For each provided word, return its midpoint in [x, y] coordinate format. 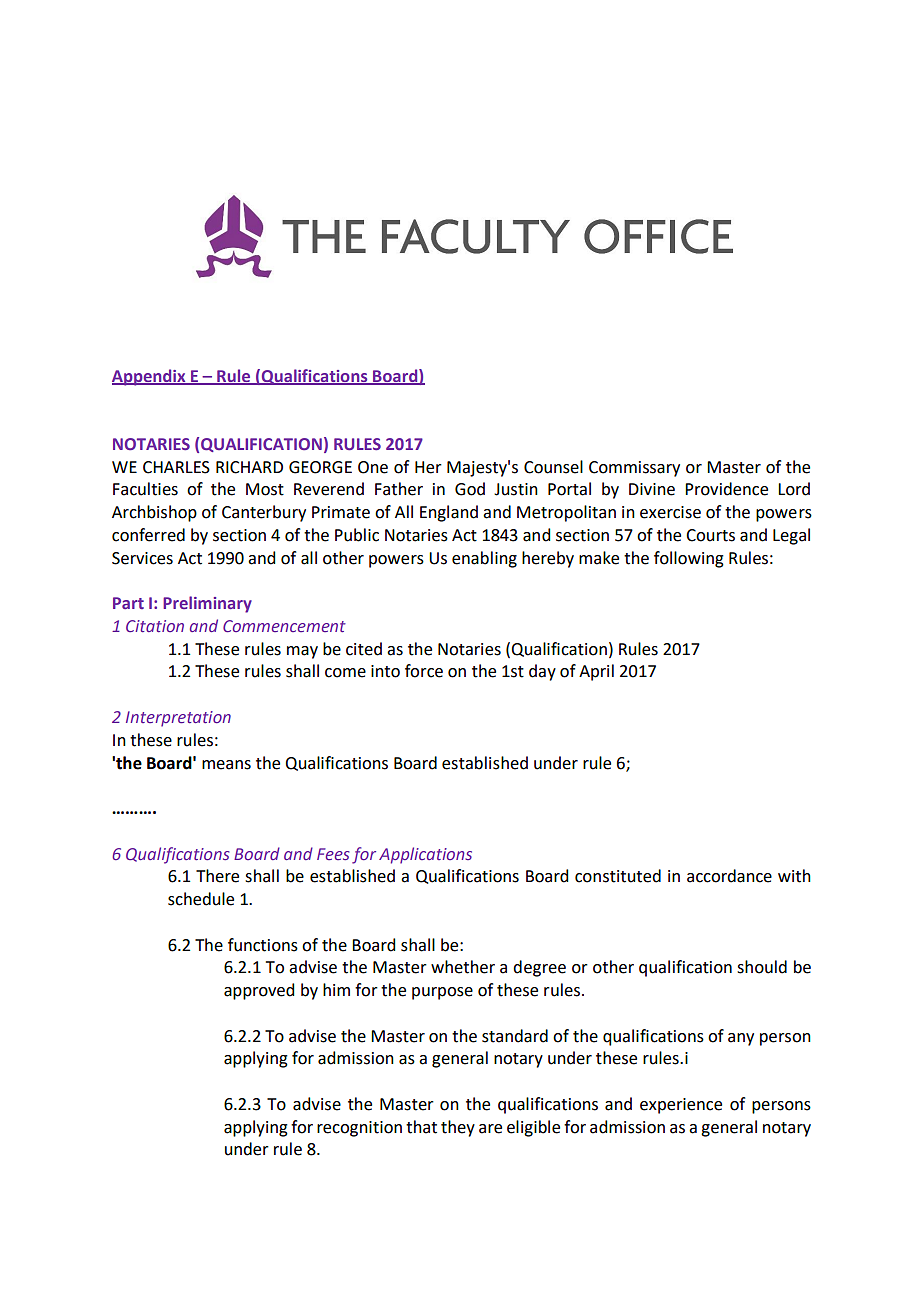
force [424, 671]
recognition [359, 1129]
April [596, 672]
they [458, 1128]
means [226, 765]
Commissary [634, 469]
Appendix [150, 377]
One [373, 467]
